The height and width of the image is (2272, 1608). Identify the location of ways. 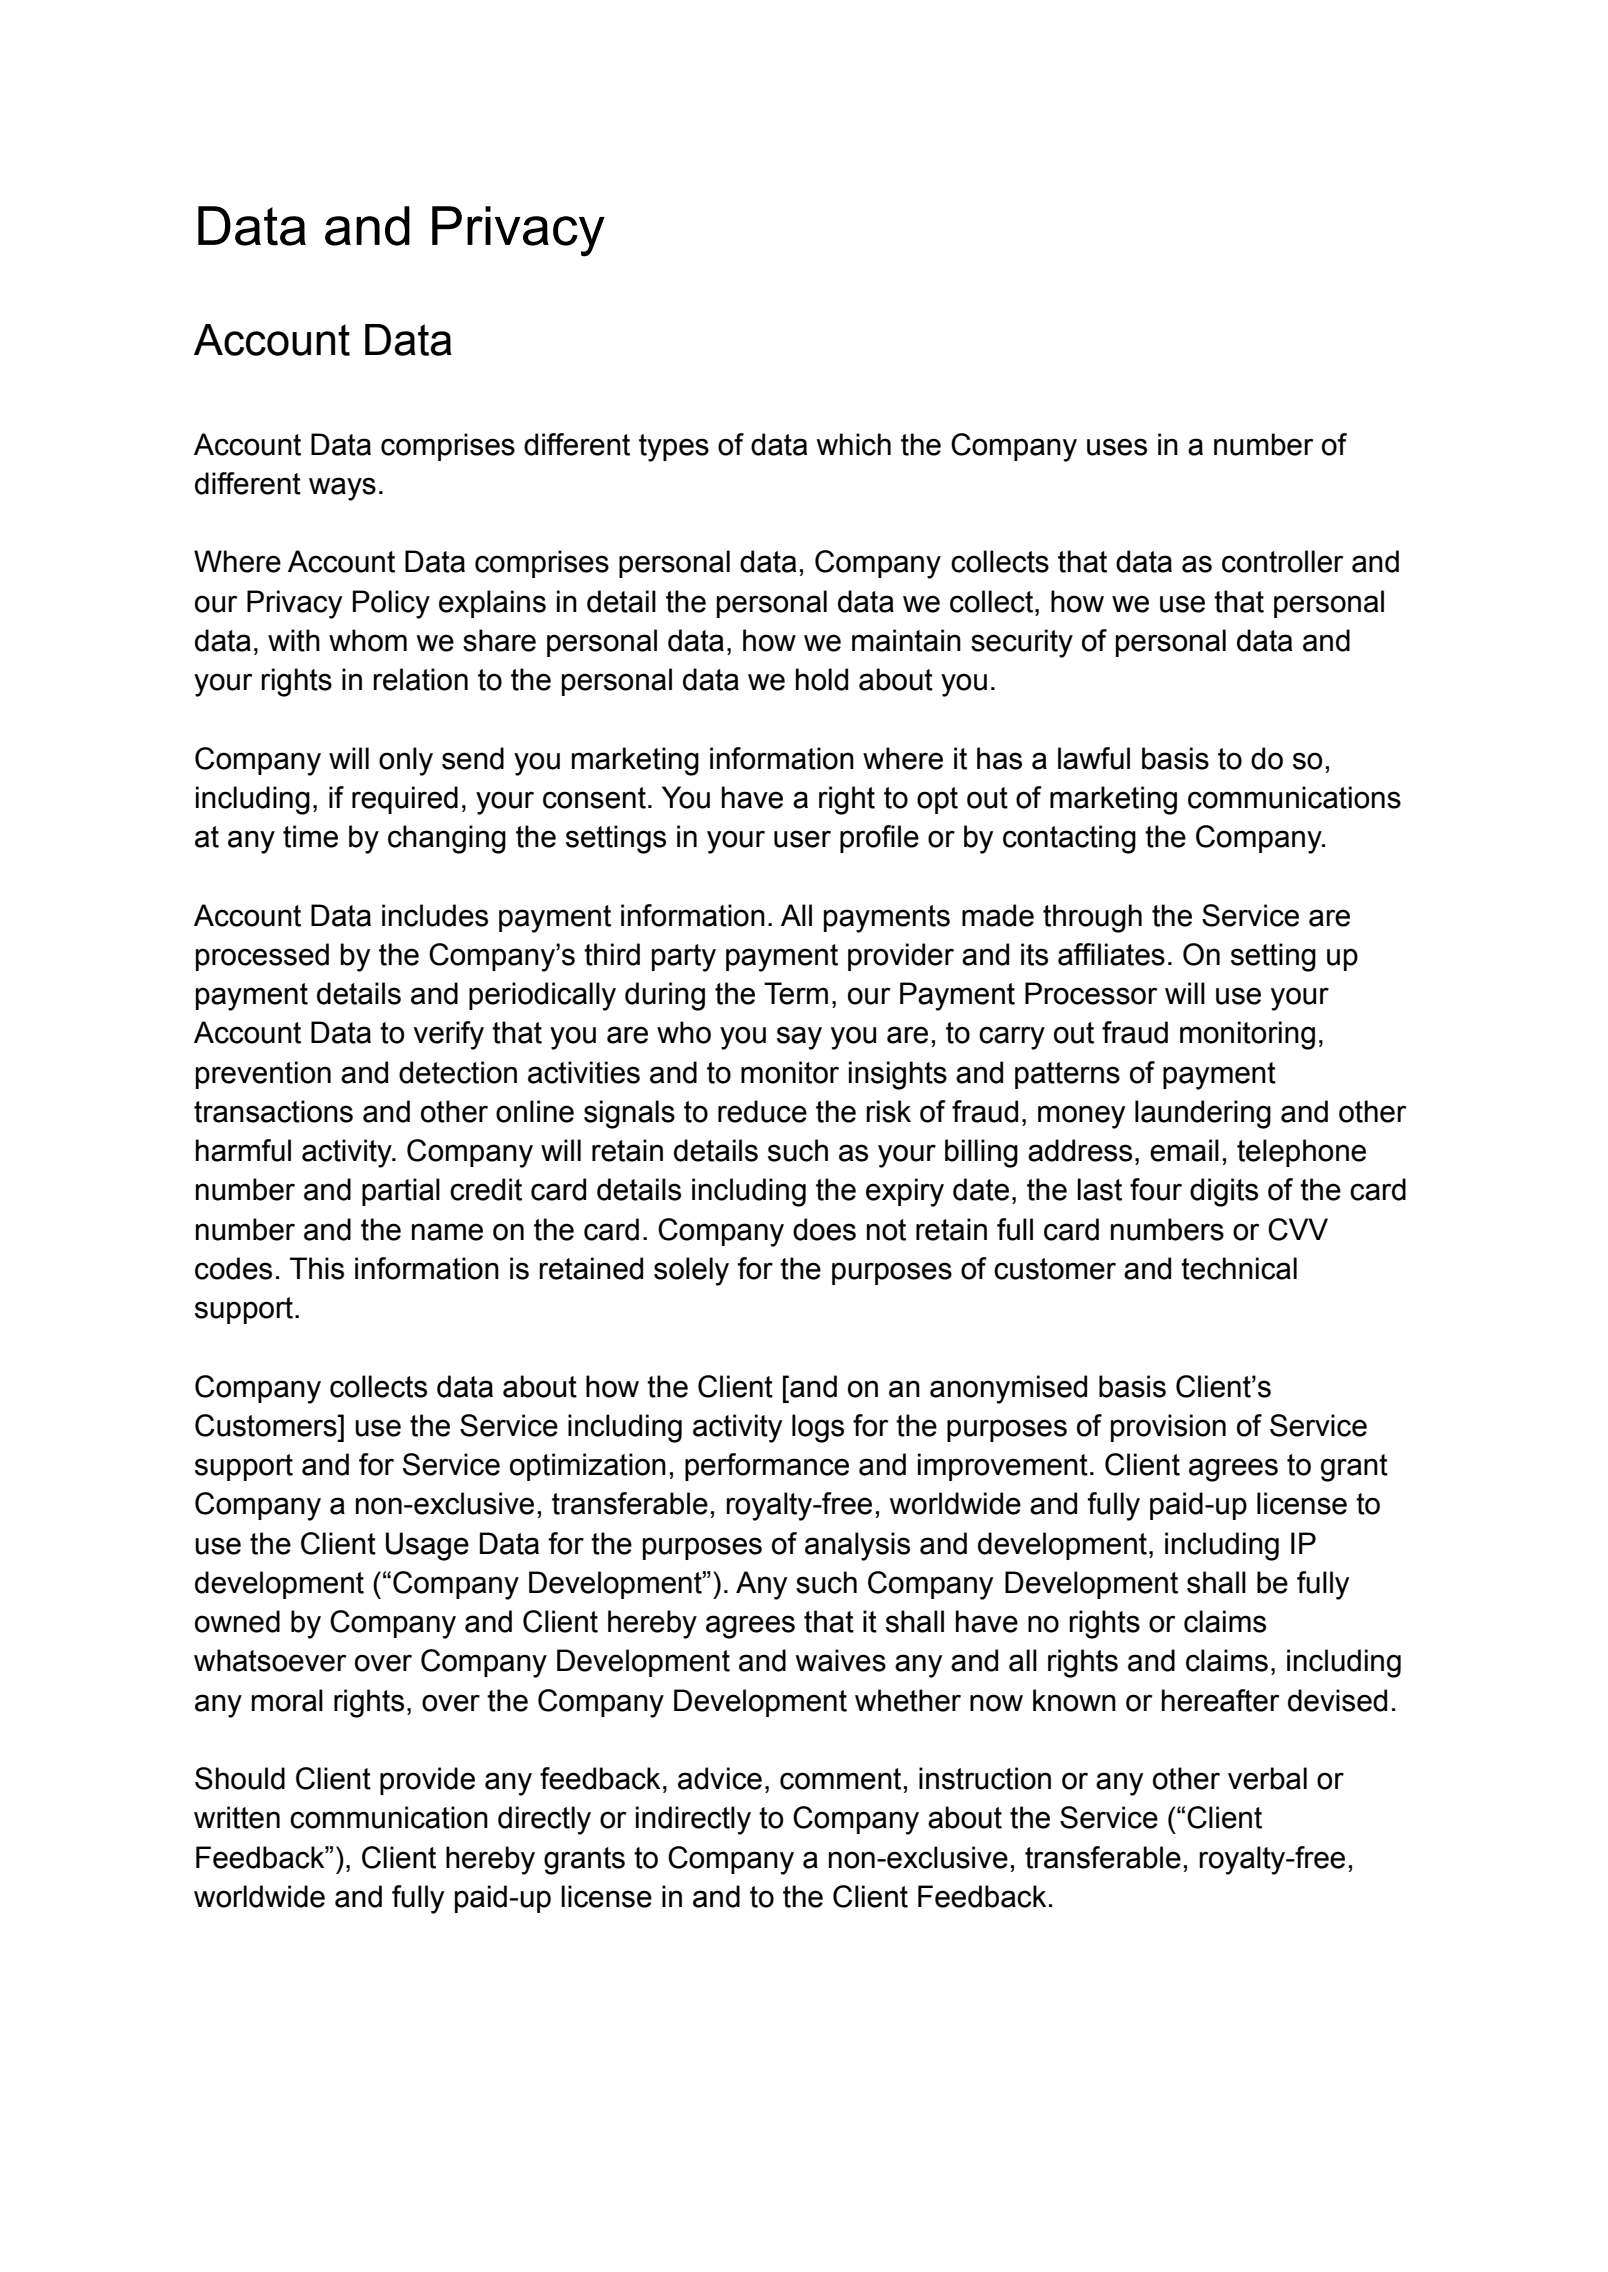
(342, 489).
